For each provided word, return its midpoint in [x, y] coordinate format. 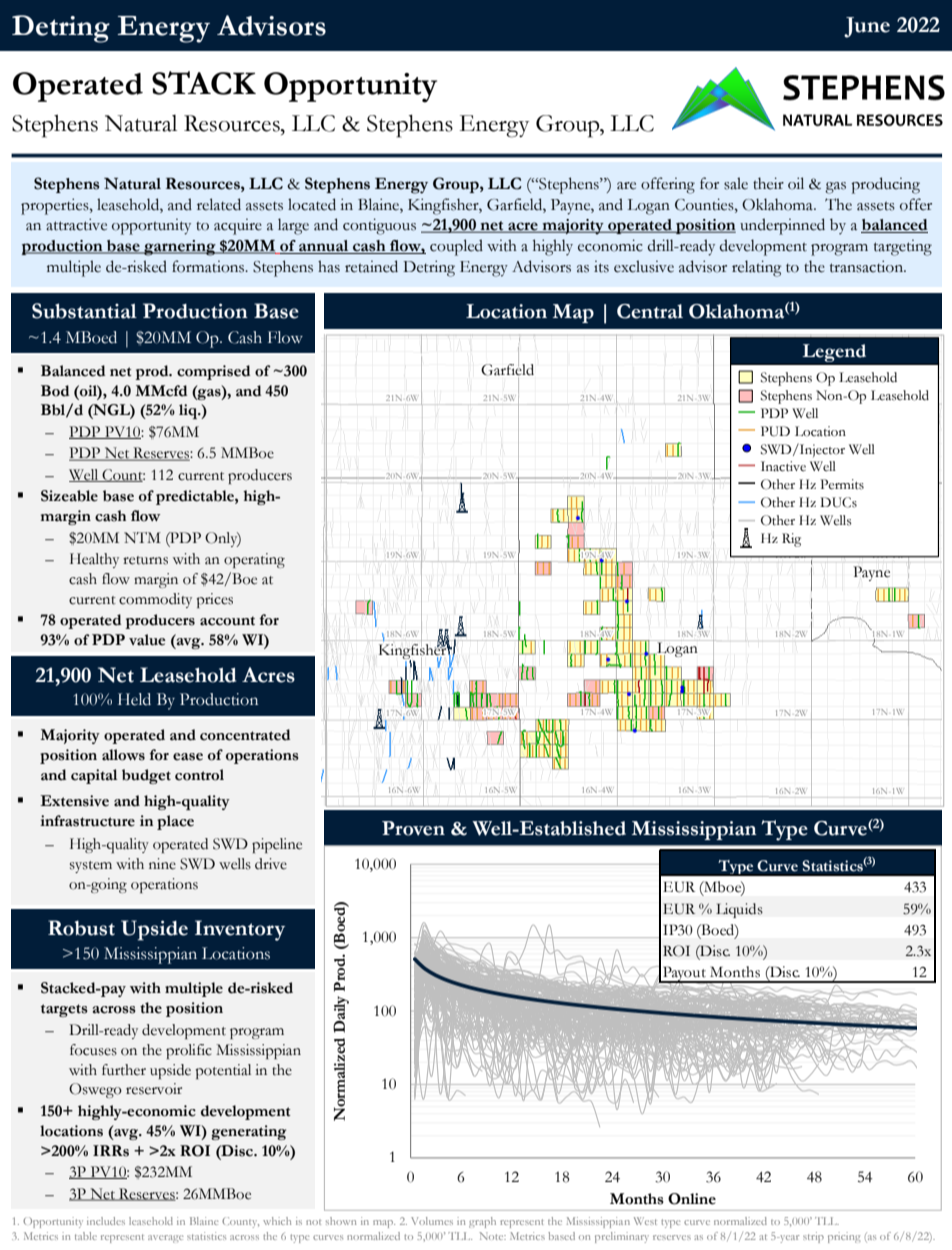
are [626, 186]
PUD [775, 431]
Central [650, 311]
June [867, 27]
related [219, 204]
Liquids [739, 910]
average [166, 1239]
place [175, 822]
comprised [214, 372]
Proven [413, 828]
